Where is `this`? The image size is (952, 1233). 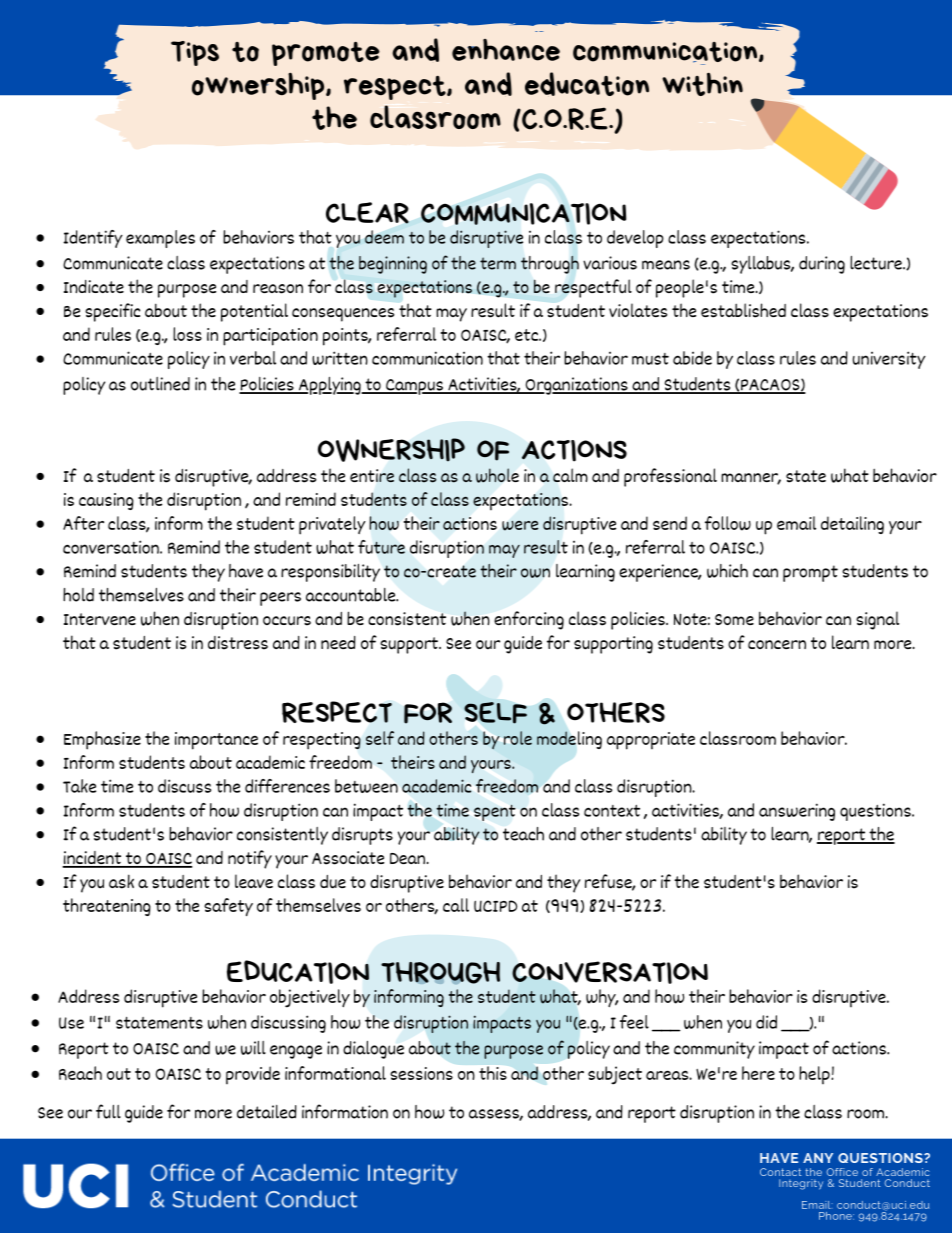
this is located at coordinates (493, 1073).
